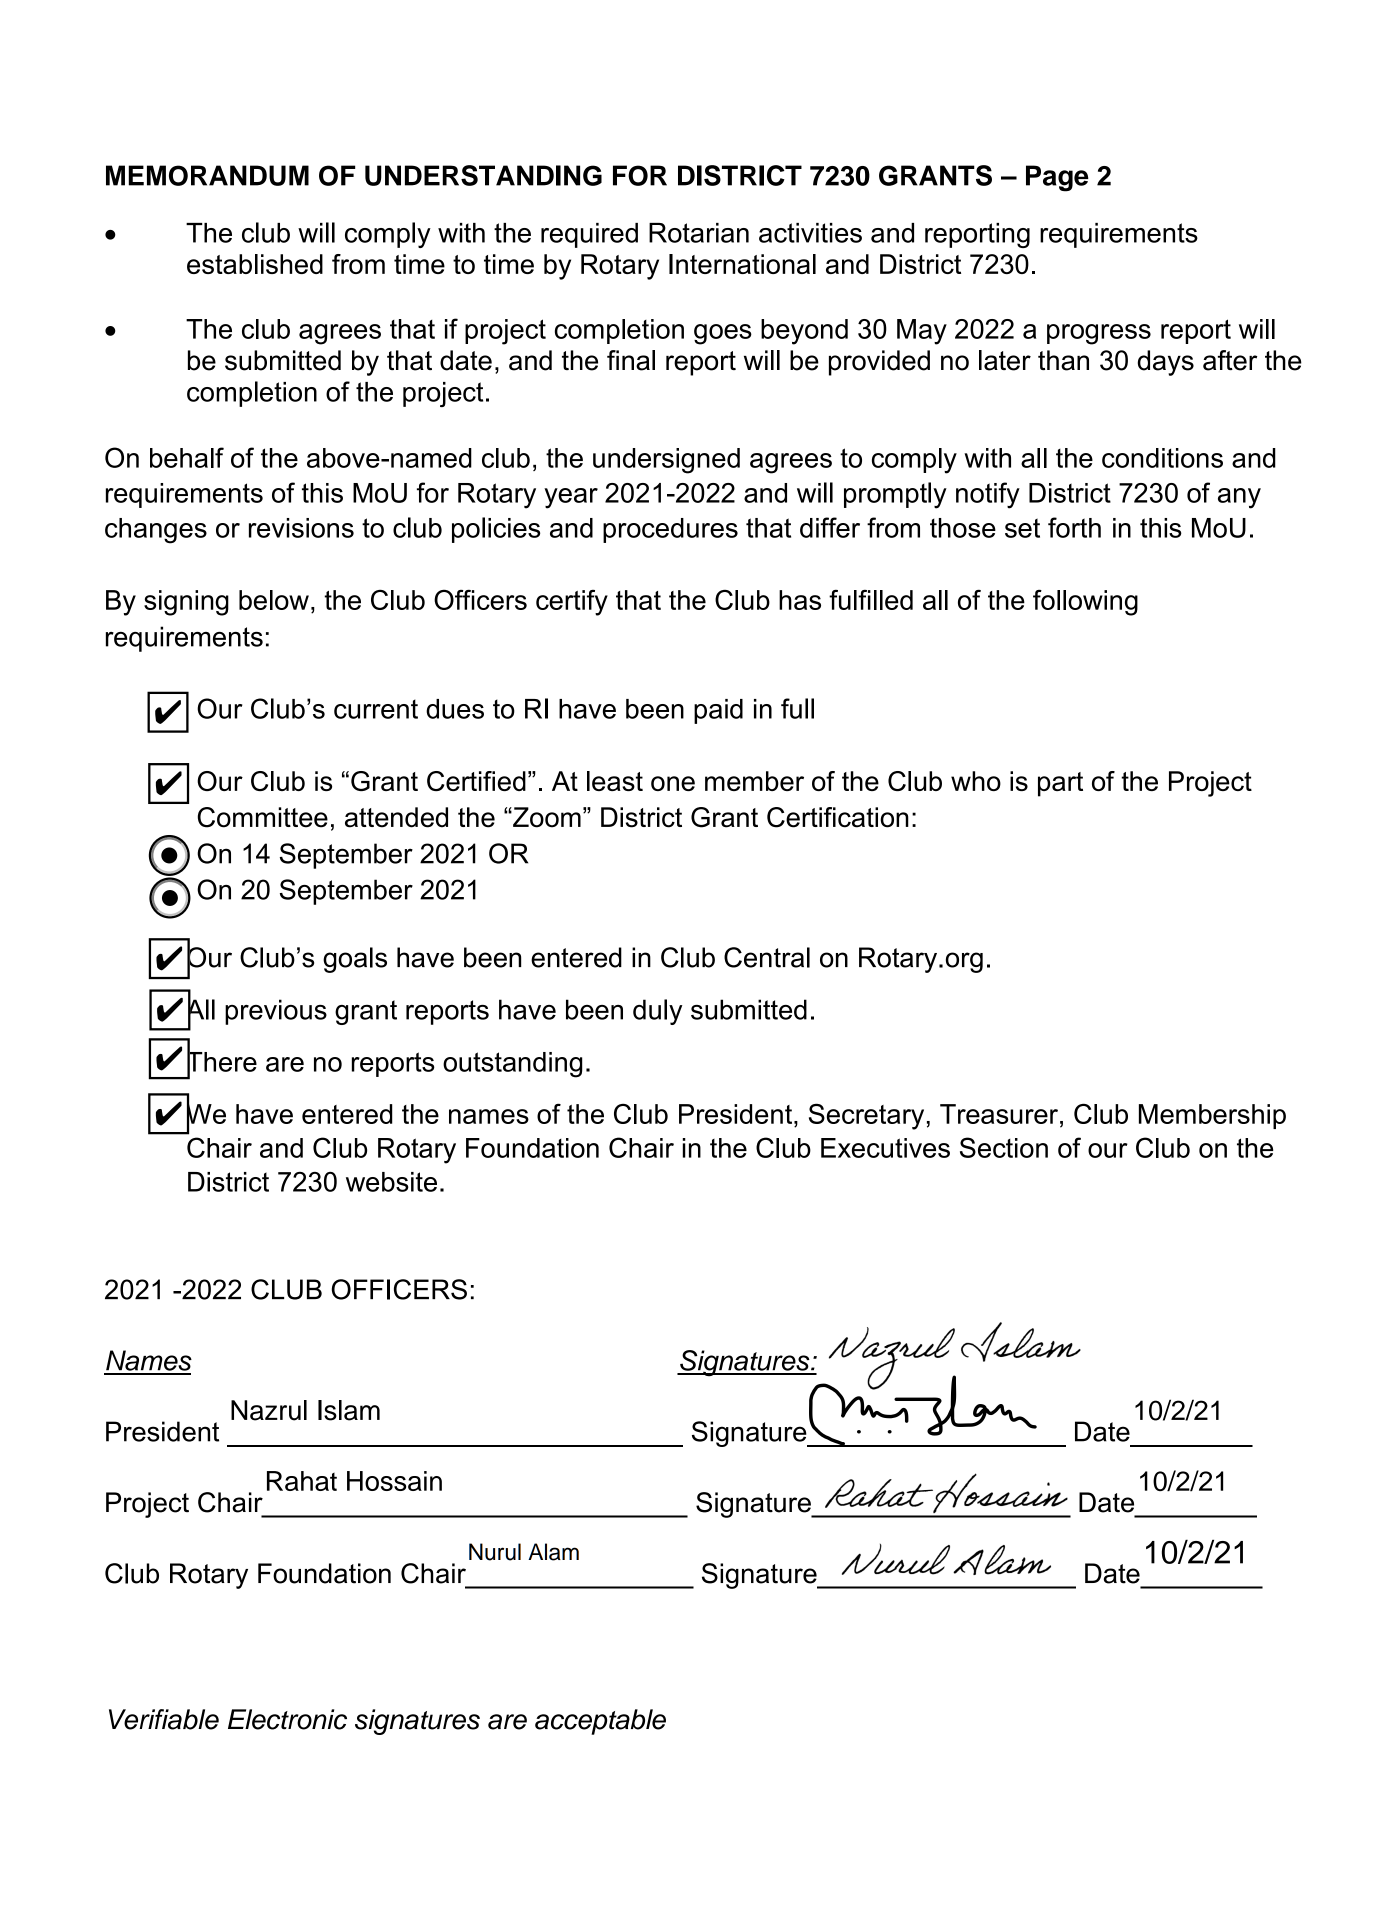  What do you see at coordinates (767, 957) in the screenshot?
I see `Central` at bounding box center [767, 957].
